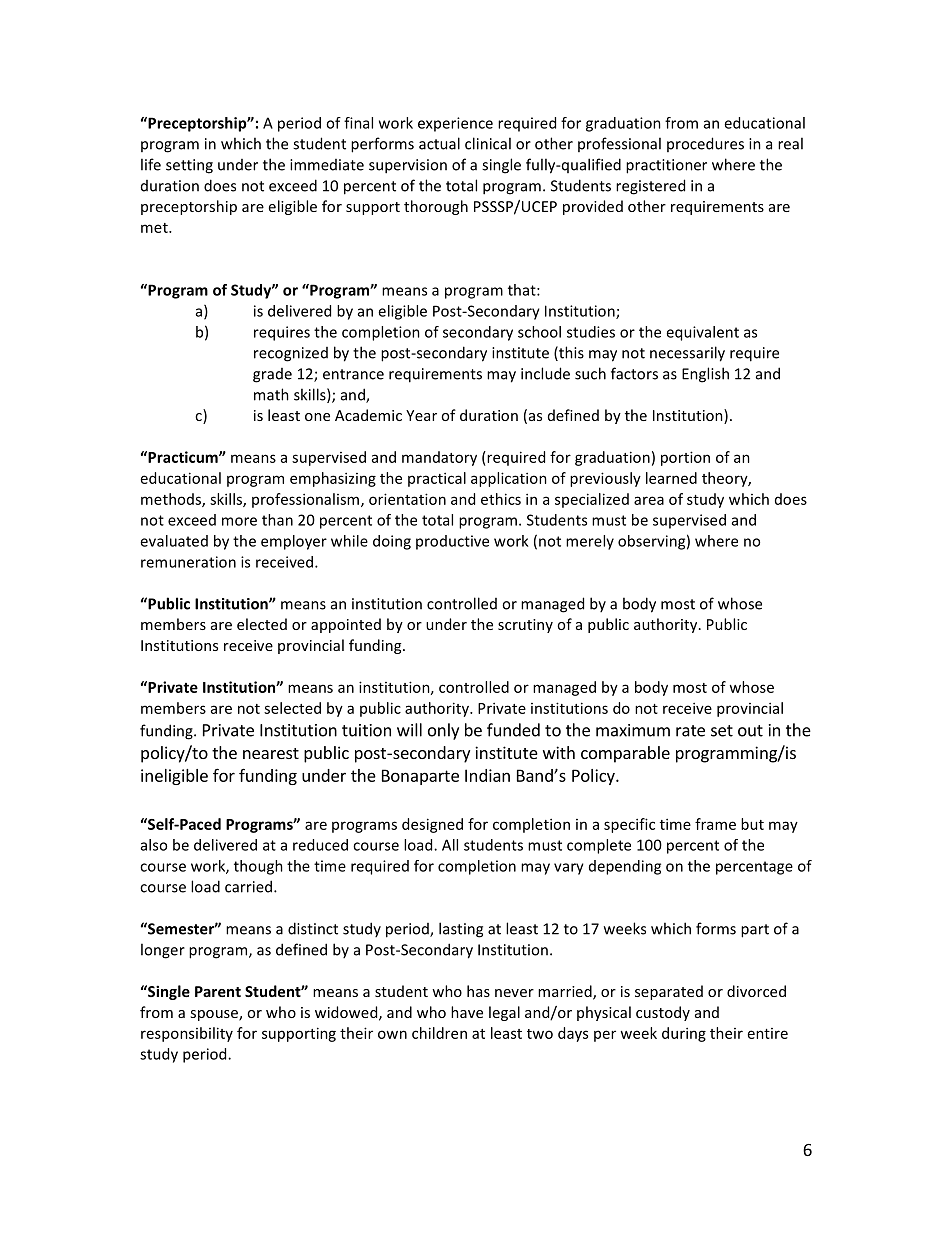 The width and height of the screenshot is (952, 1233). I want to click on Parent, so click(218, 991).
